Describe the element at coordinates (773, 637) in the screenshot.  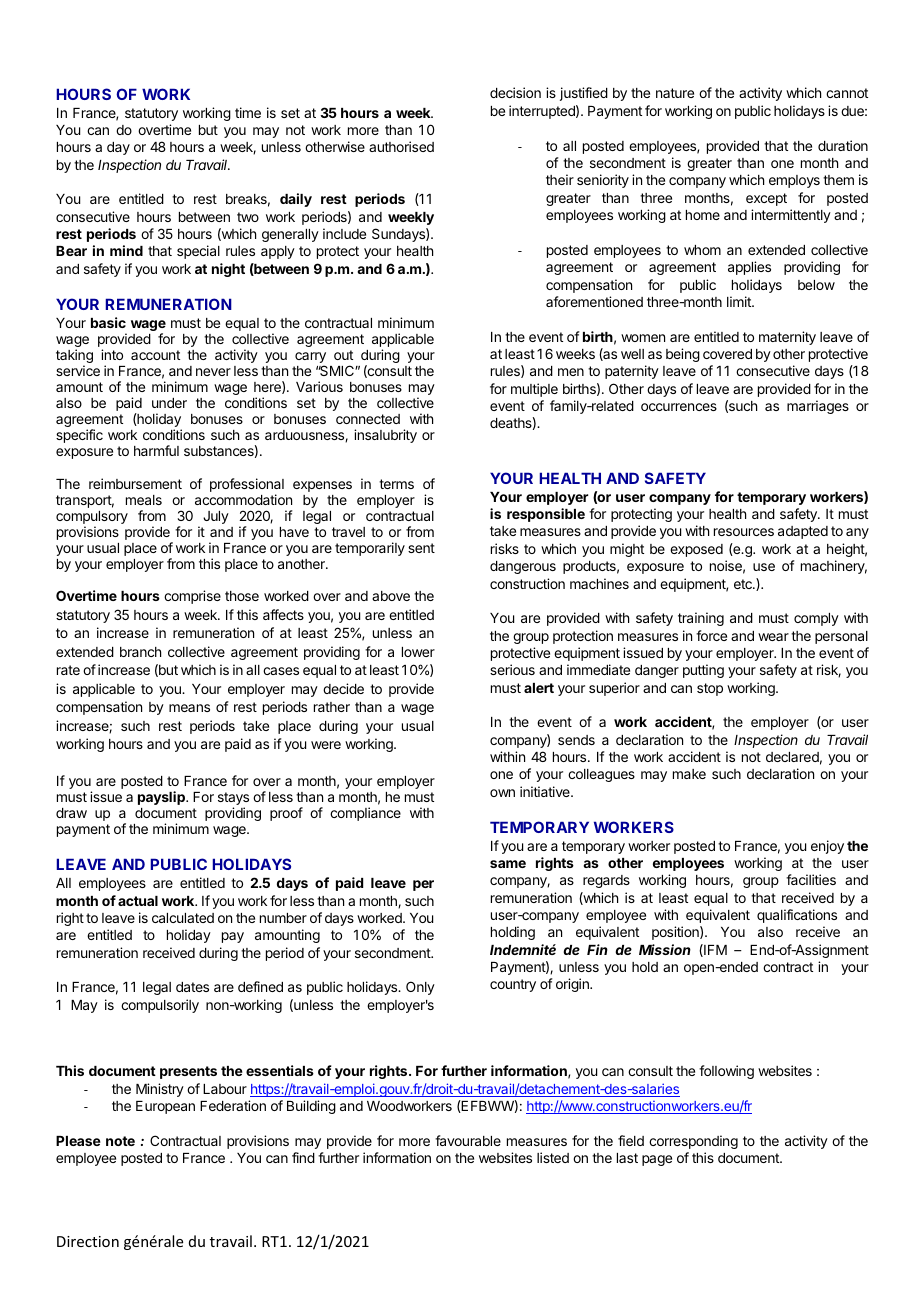
I see `wear` at that location.
